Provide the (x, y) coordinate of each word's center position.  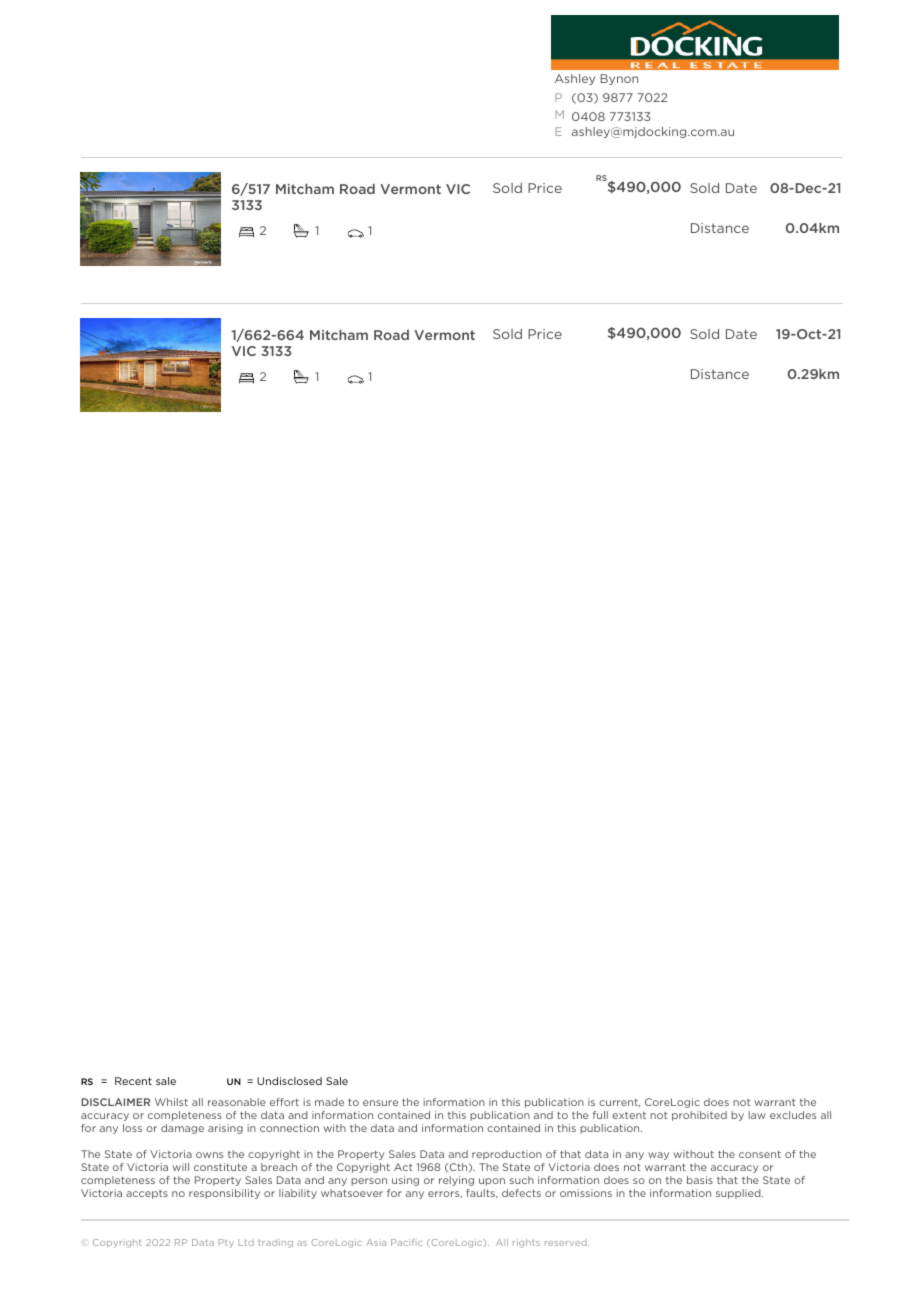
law (757, 1115)
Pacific (407, 1242)
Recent (133, 1081)
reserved (567, 1242)
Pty (226, 1243)
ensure (380, 1103)
